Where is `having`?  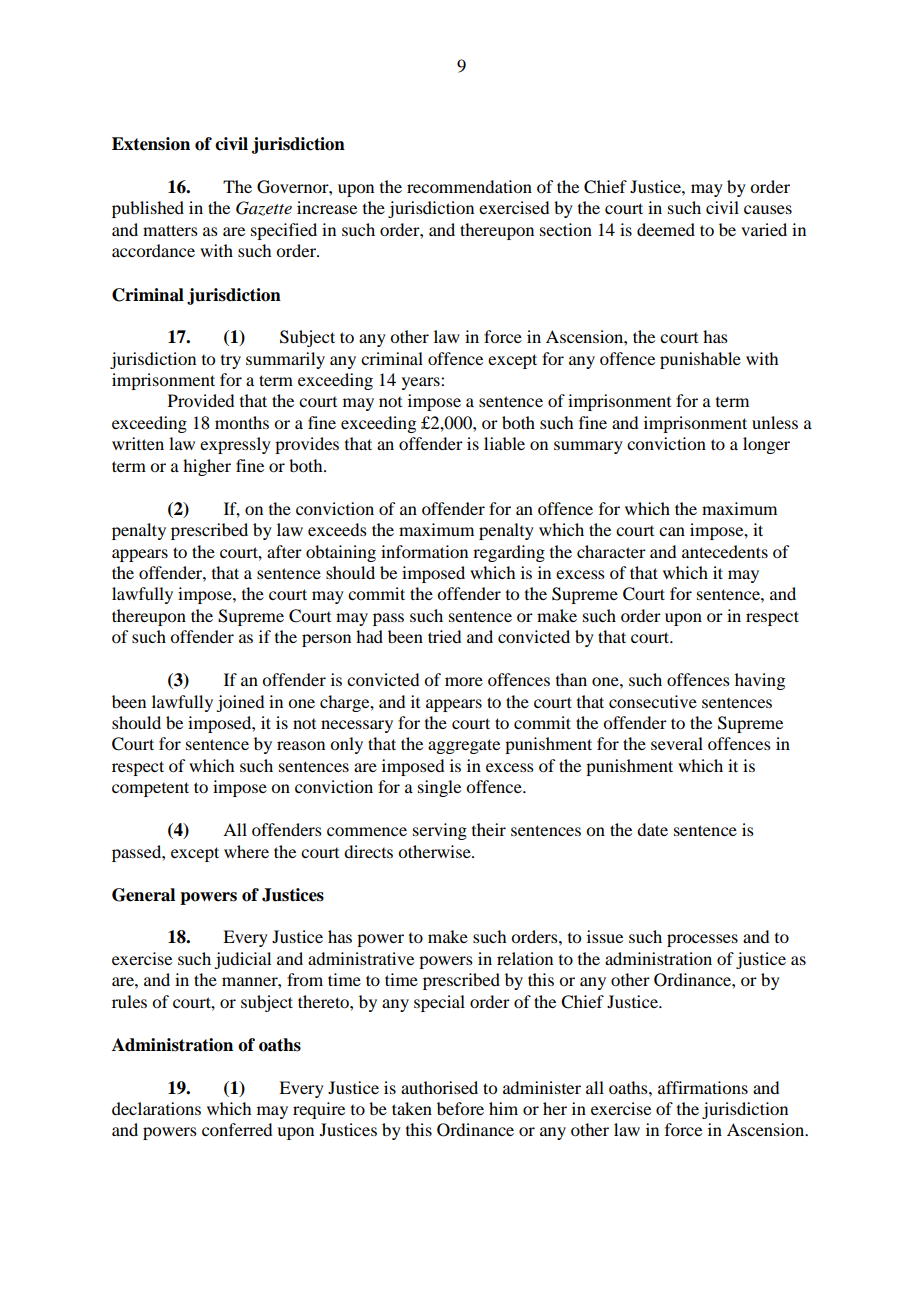 having is located at coordinates (760, 681).
